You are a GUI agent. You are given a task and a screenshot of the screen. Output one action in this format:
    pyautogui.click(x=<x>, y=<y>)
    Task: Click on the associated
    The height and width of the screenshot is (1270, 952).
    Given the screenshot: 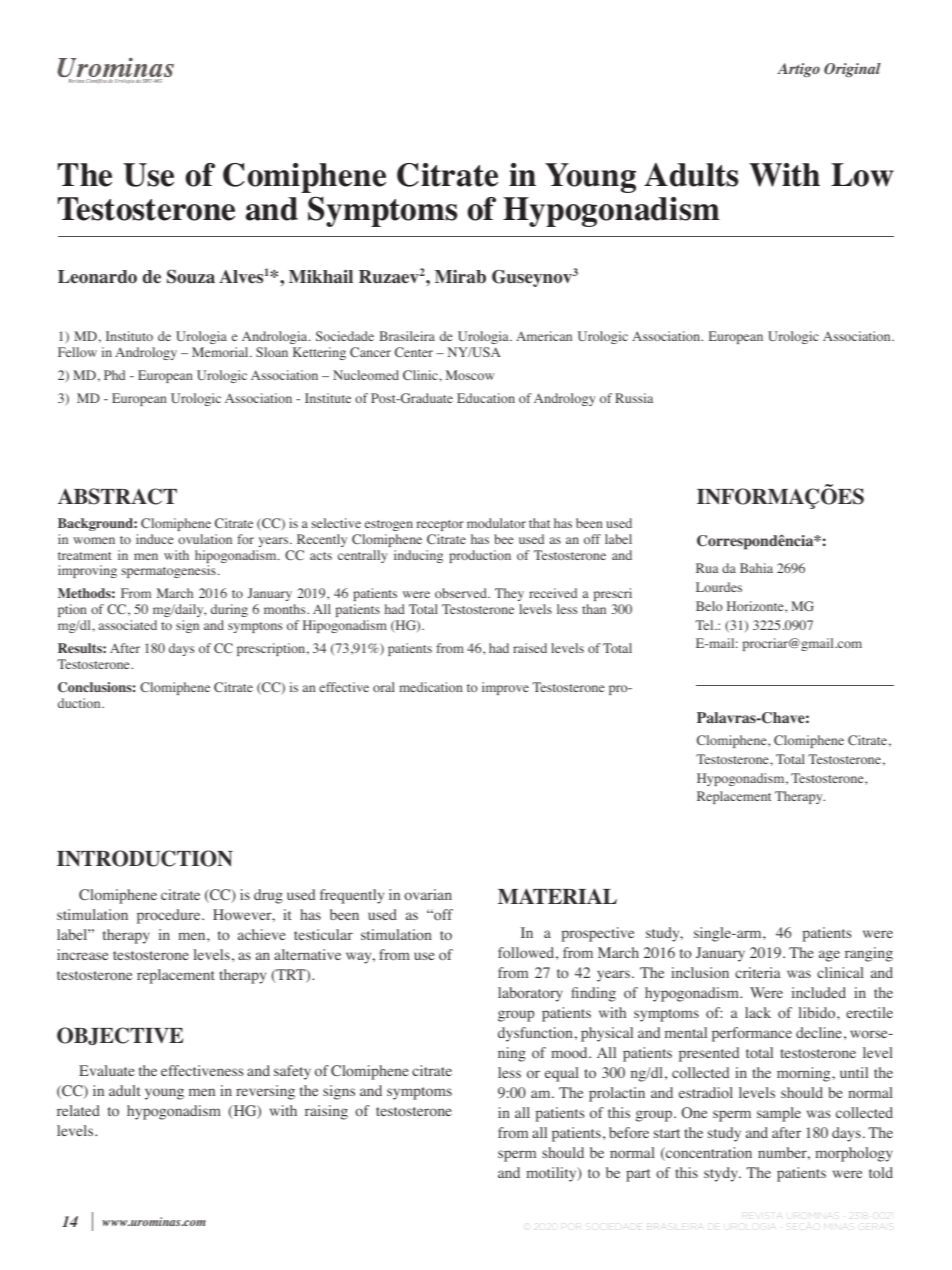 What is the action you would take?
    pyautogui.click(x=128, y=625)
